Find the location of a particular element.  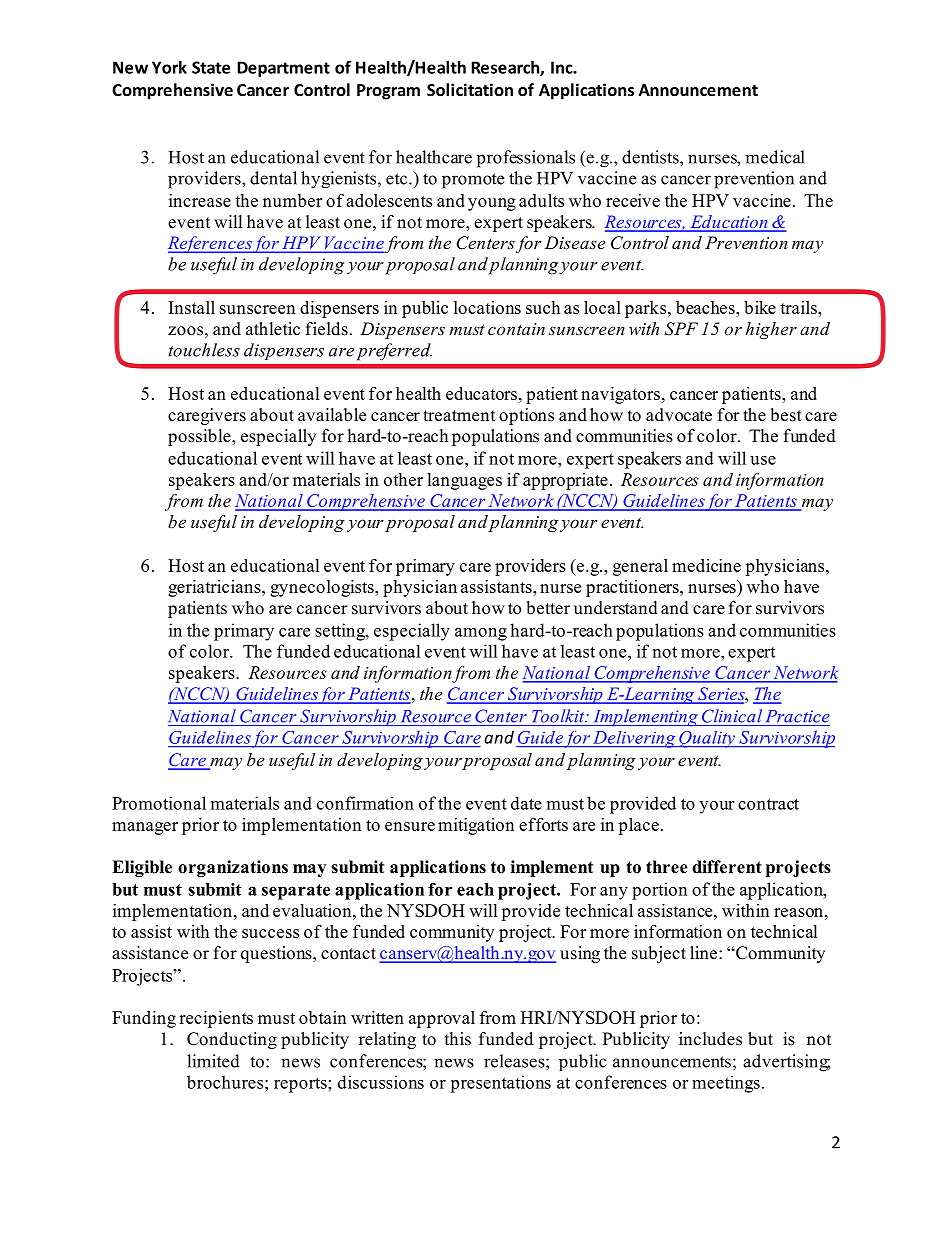

Promotional is located at coordinates (159, 803).
